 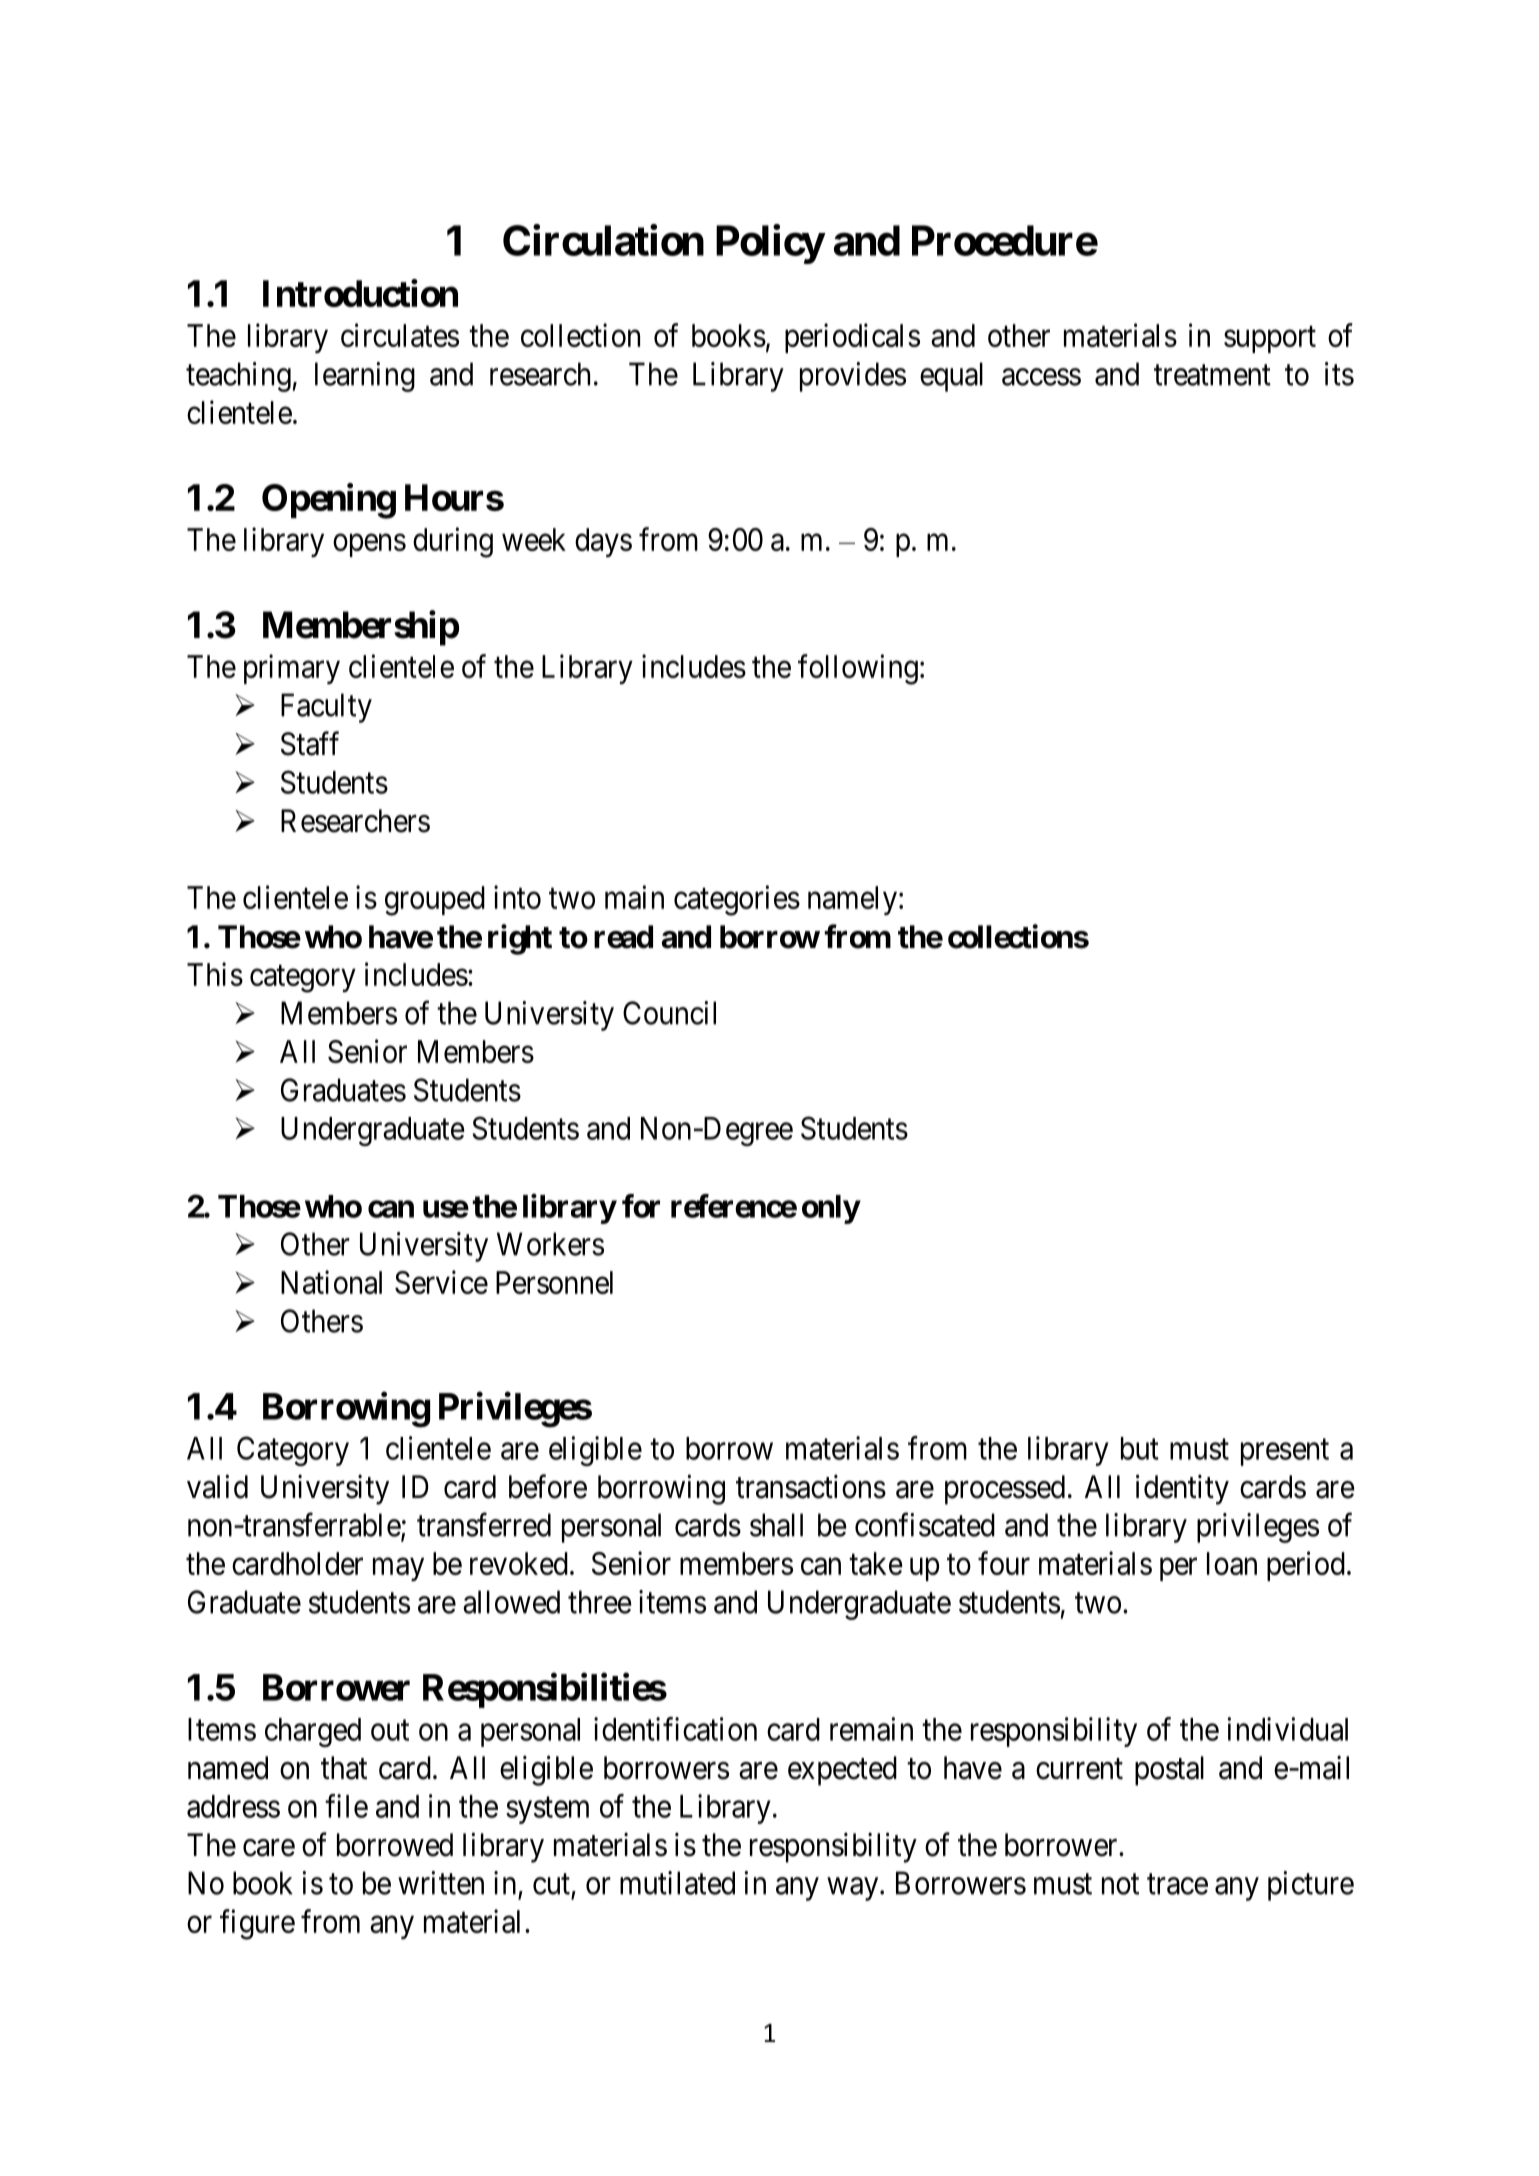 What do you see at coordinates (669, 1013) in the screenshot?
I see `Council` at bounding box center [669, 1013].
